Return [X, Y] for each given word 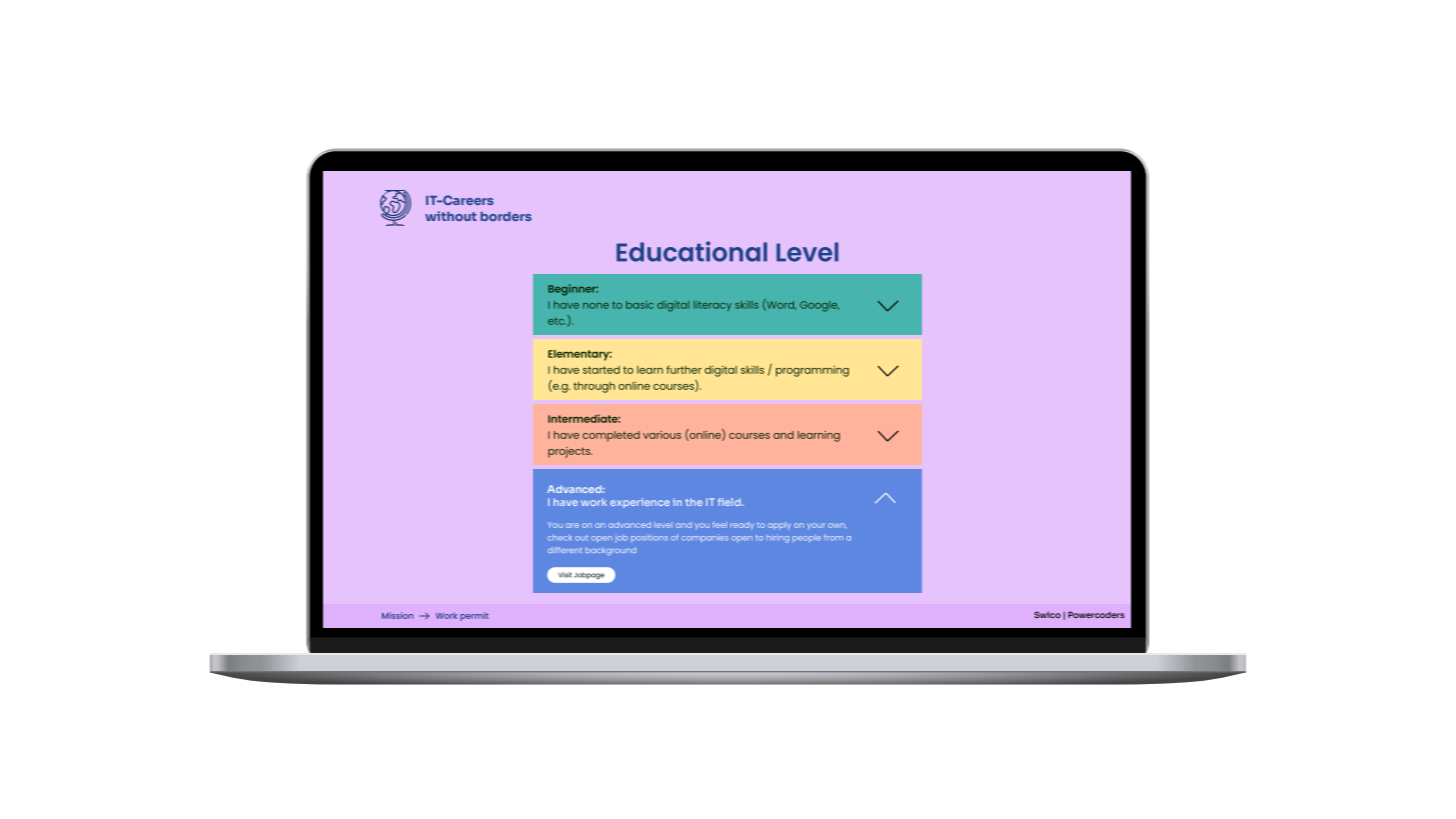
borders [506, 216]
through [594, 387]
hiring [778, 538]
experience [640, 503]
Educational [691, 251]
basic [640, 305]
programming [812, 371]
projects [570, 452]
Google [819, 306]
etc [557, 321]
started [601, 370]
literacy [713, 306]
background [611, 551]
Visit [565, 575]
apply [779, 526]
